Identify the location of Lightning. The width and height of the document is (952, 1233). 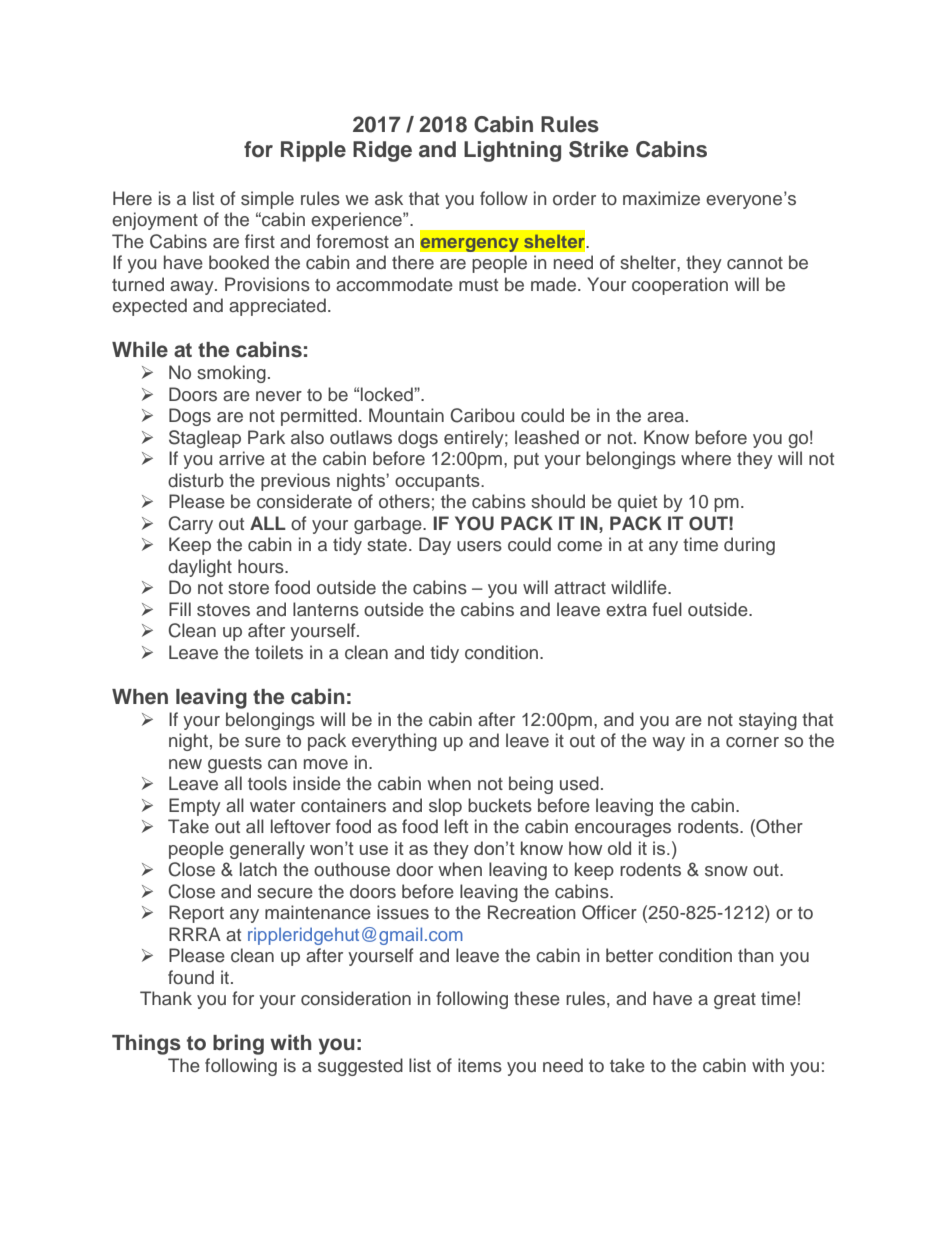
(512, 151).
